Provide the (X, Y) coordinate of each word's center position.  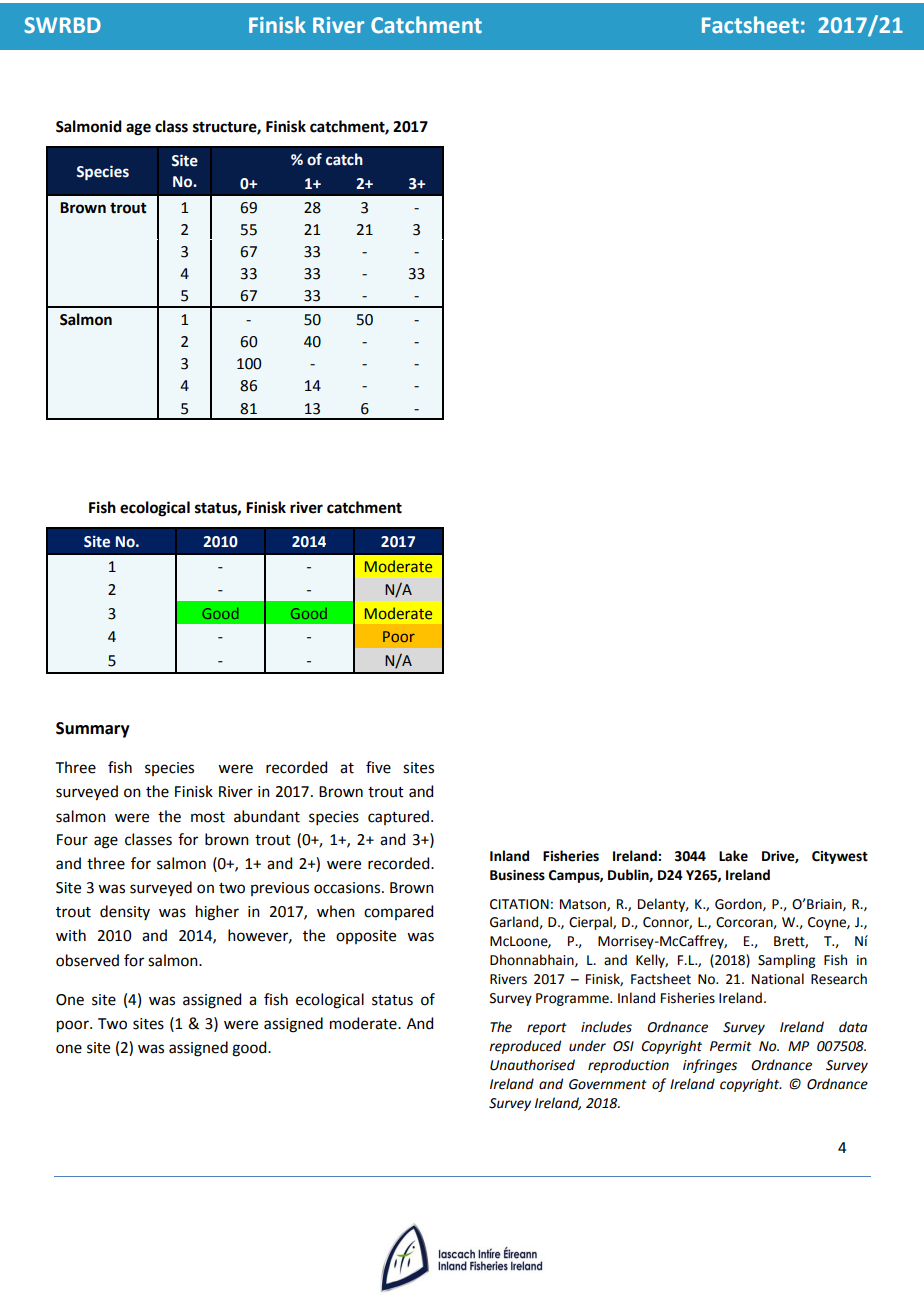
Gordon (739, 904)
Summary (93, 730)
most (208, 817)
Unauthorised (532, 1065)
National (778, 979)
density (125, 912)
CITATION (519, 904)
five (378, 767)
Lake (733, 856)
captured (400, 817)
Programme (573, 999)
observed (87, 960)
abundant (267, 816)
